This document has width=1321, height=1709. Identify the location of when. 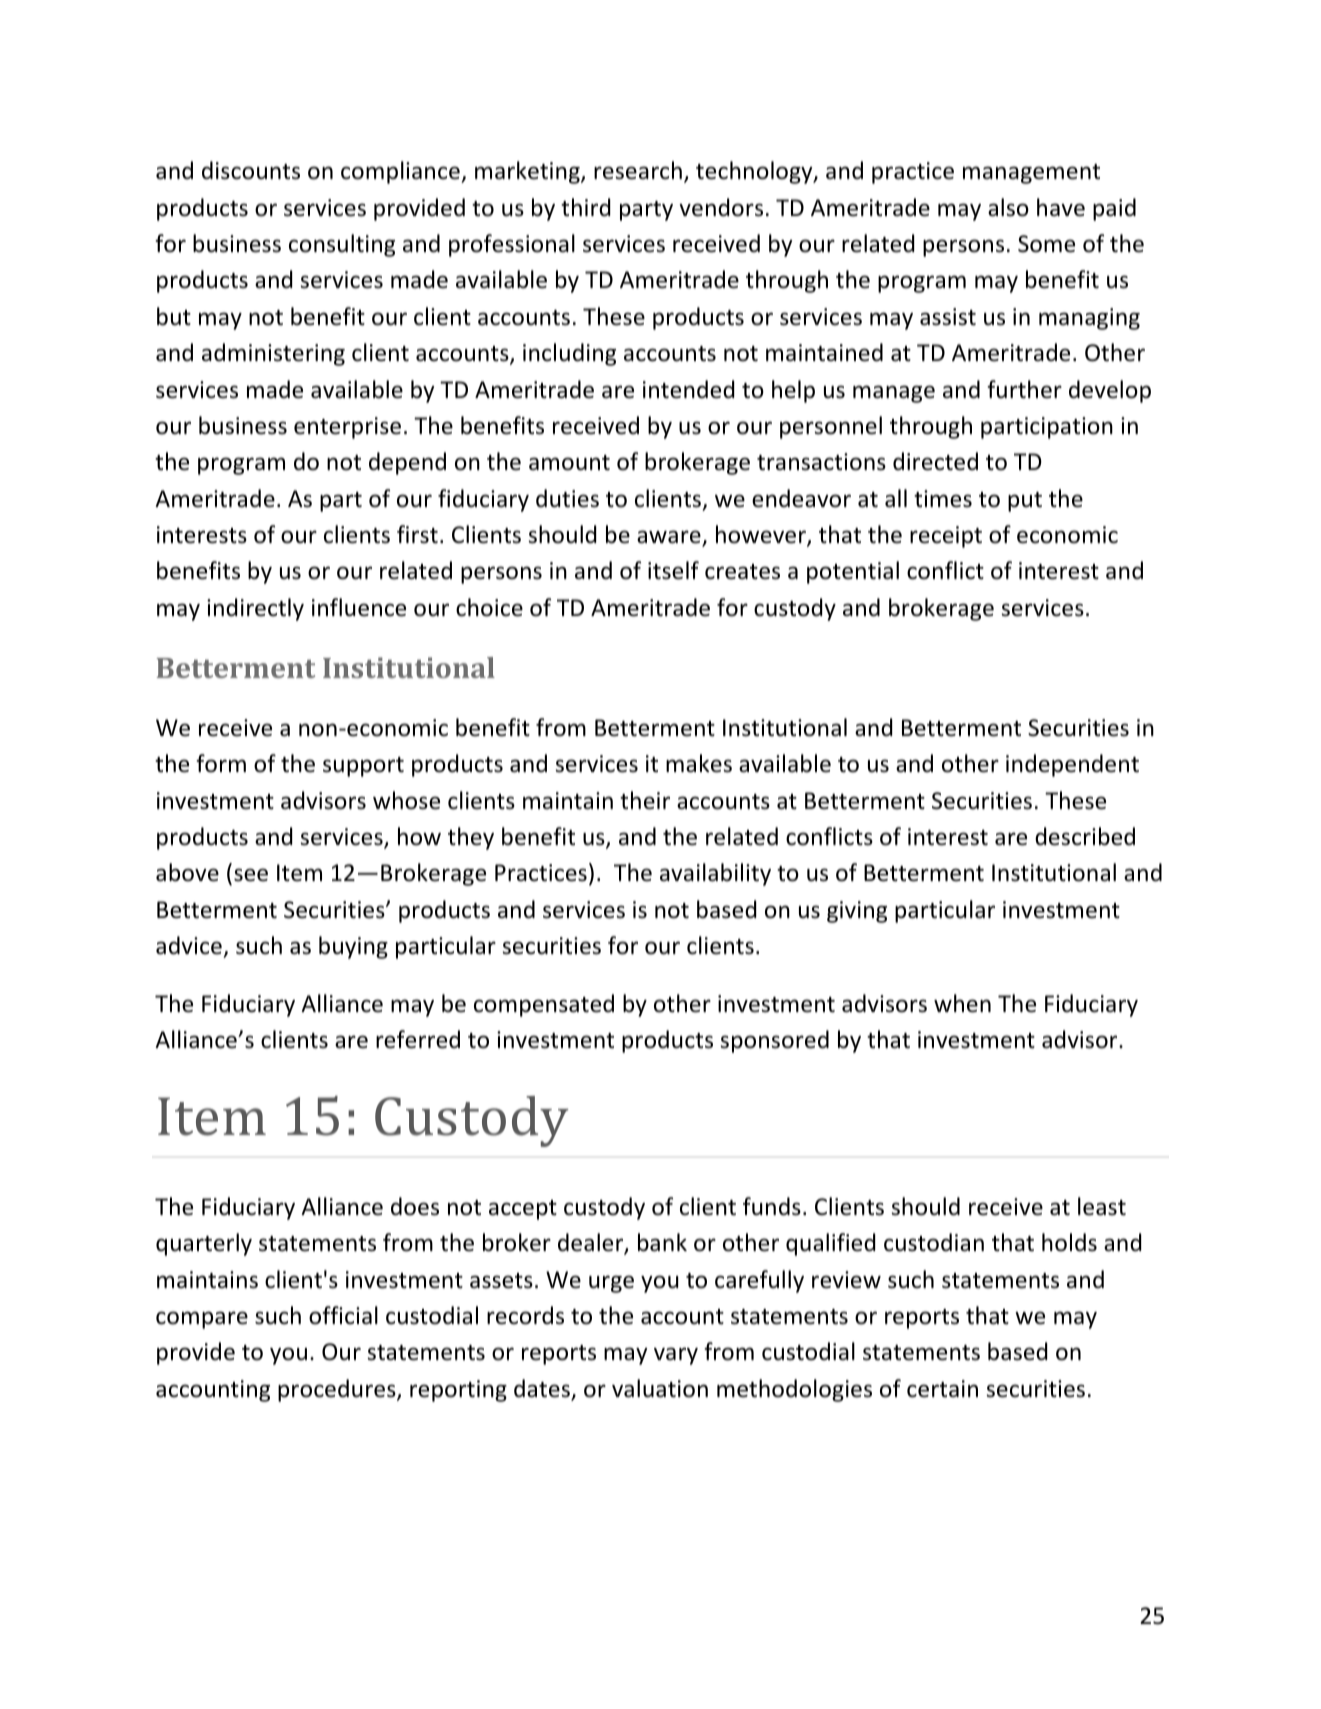
(962, 1003).
